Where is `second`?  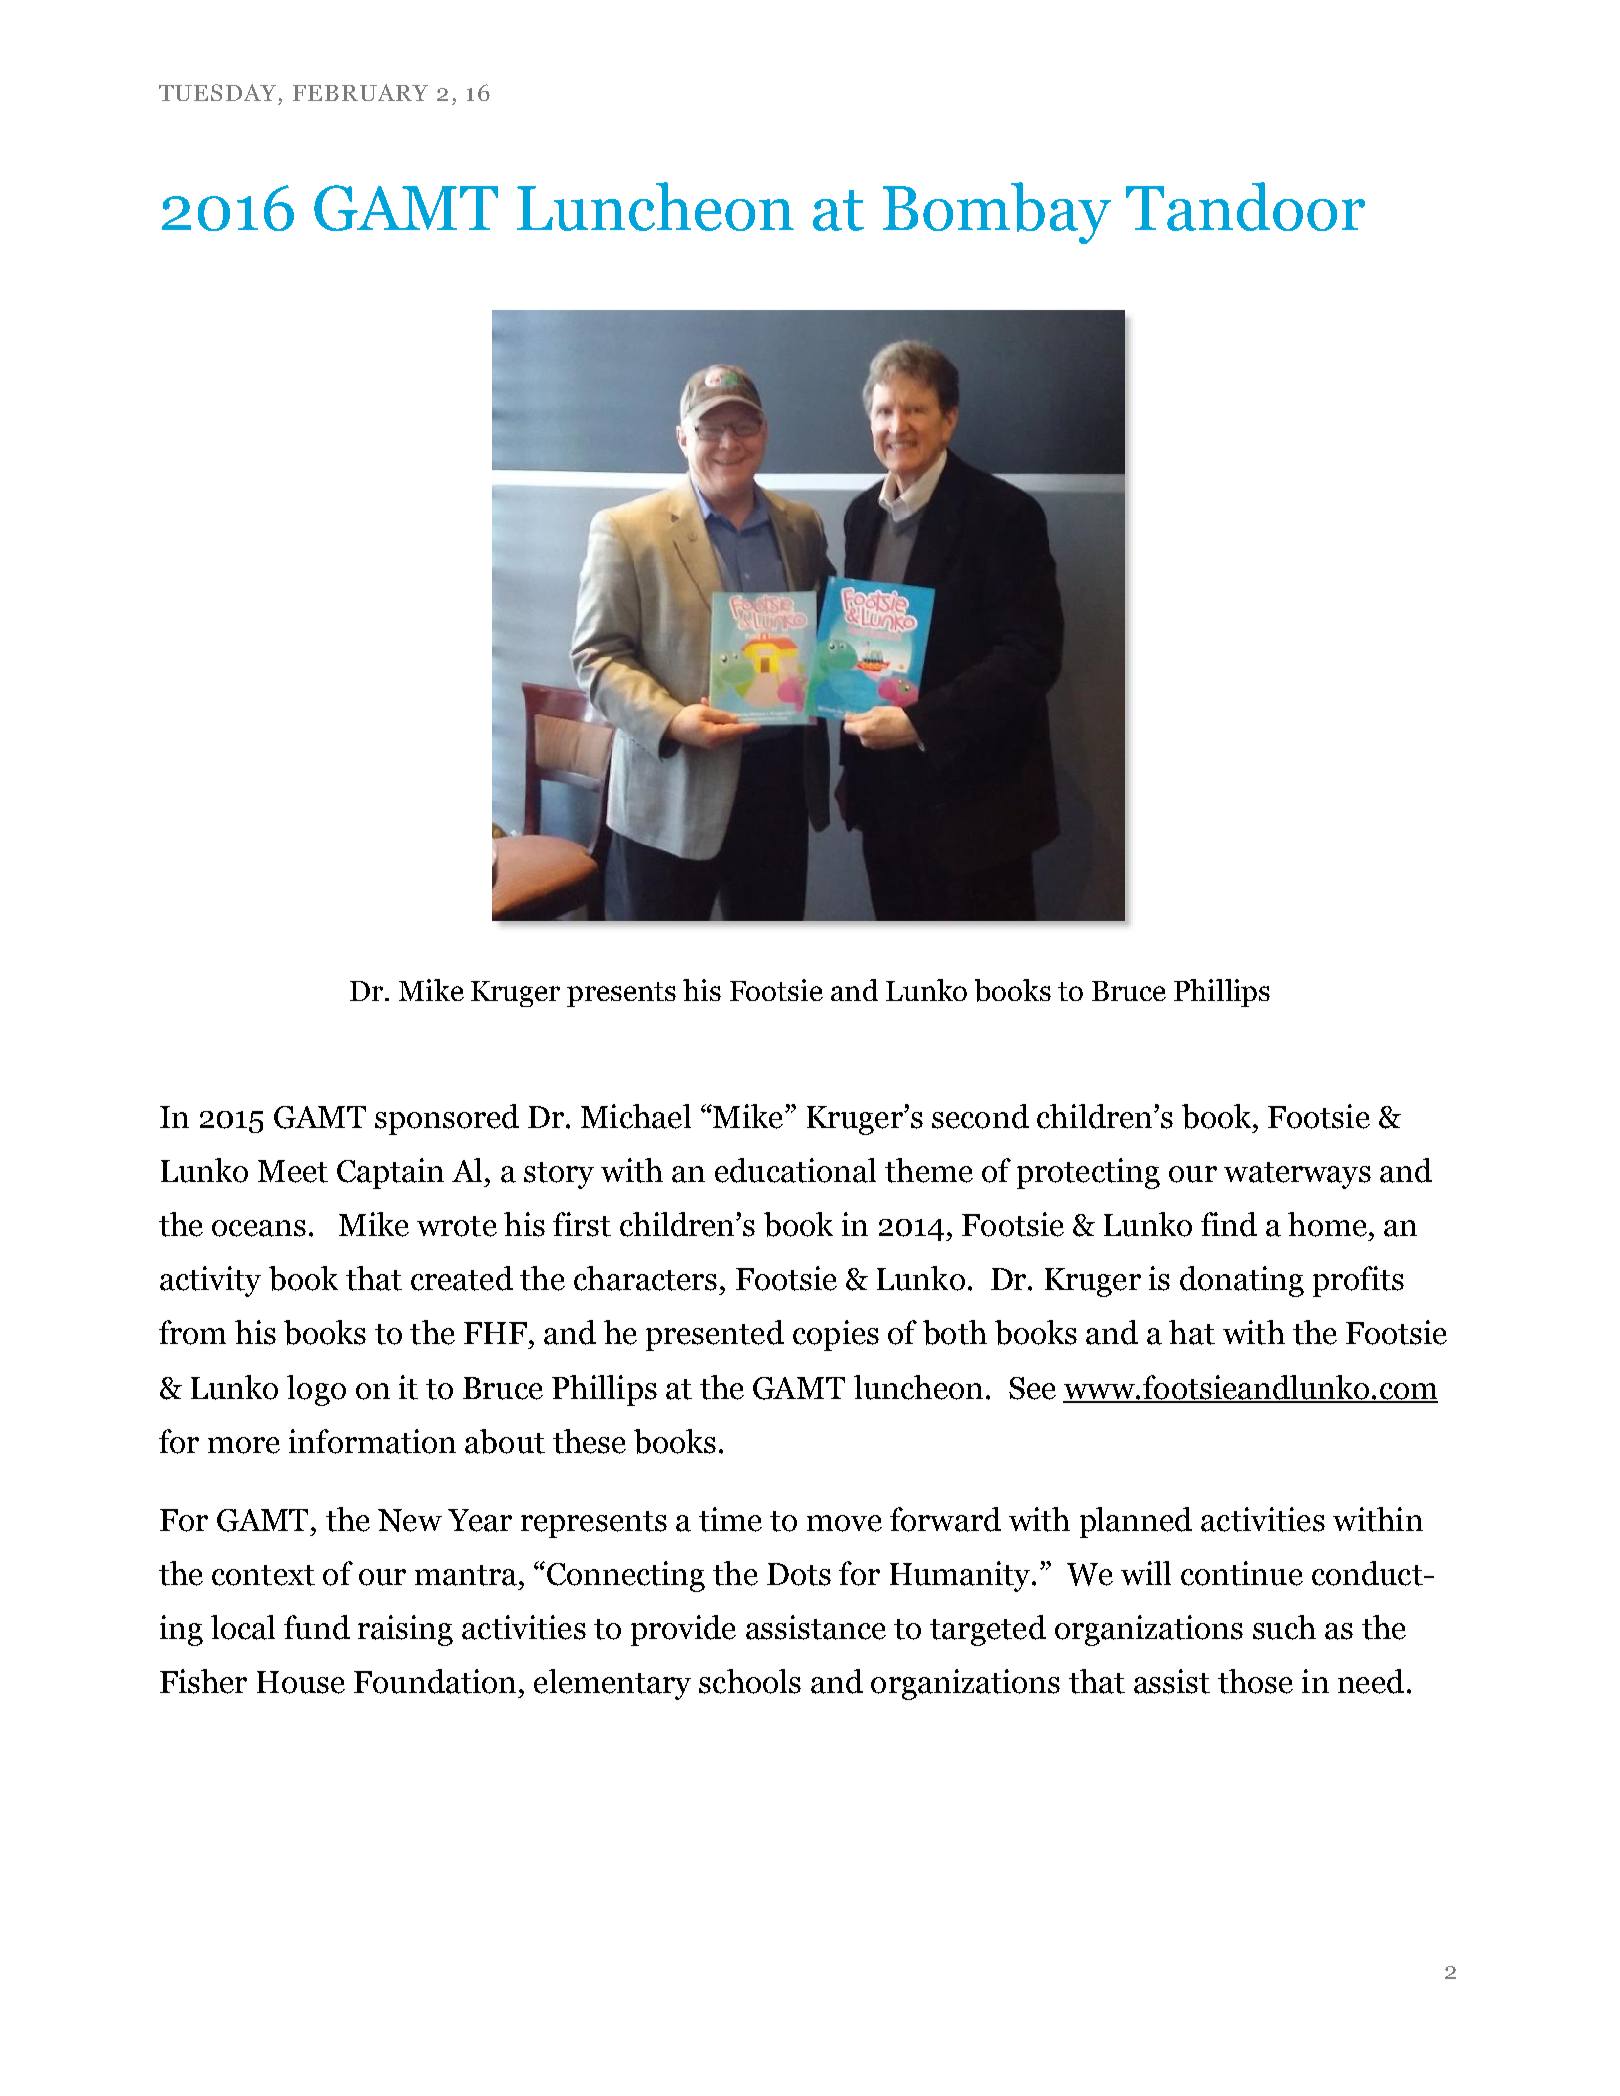 second is located at coordinates (980, 1116).
